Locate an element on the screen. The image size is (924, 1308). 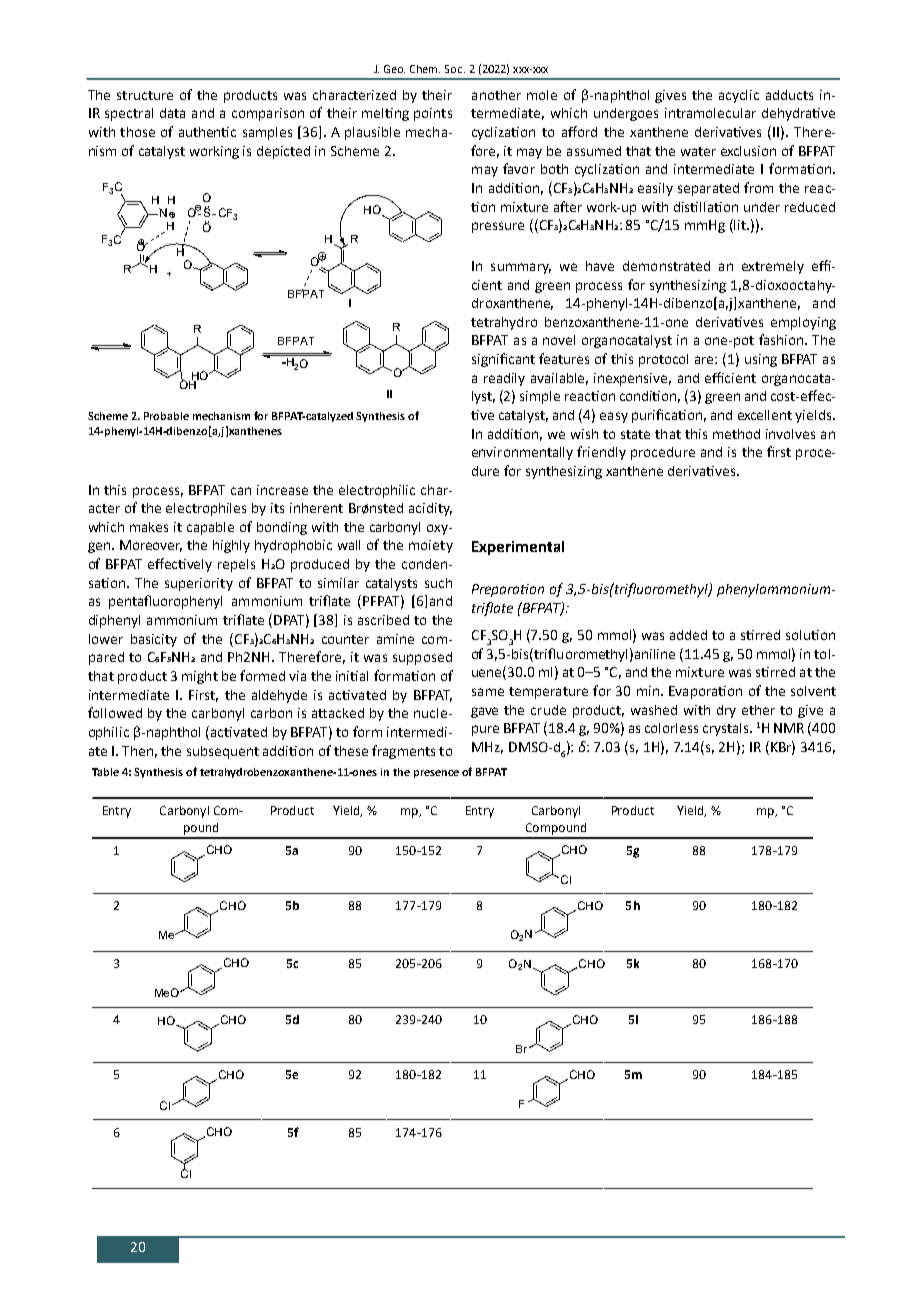
another is located at coordinates (496, 95).
